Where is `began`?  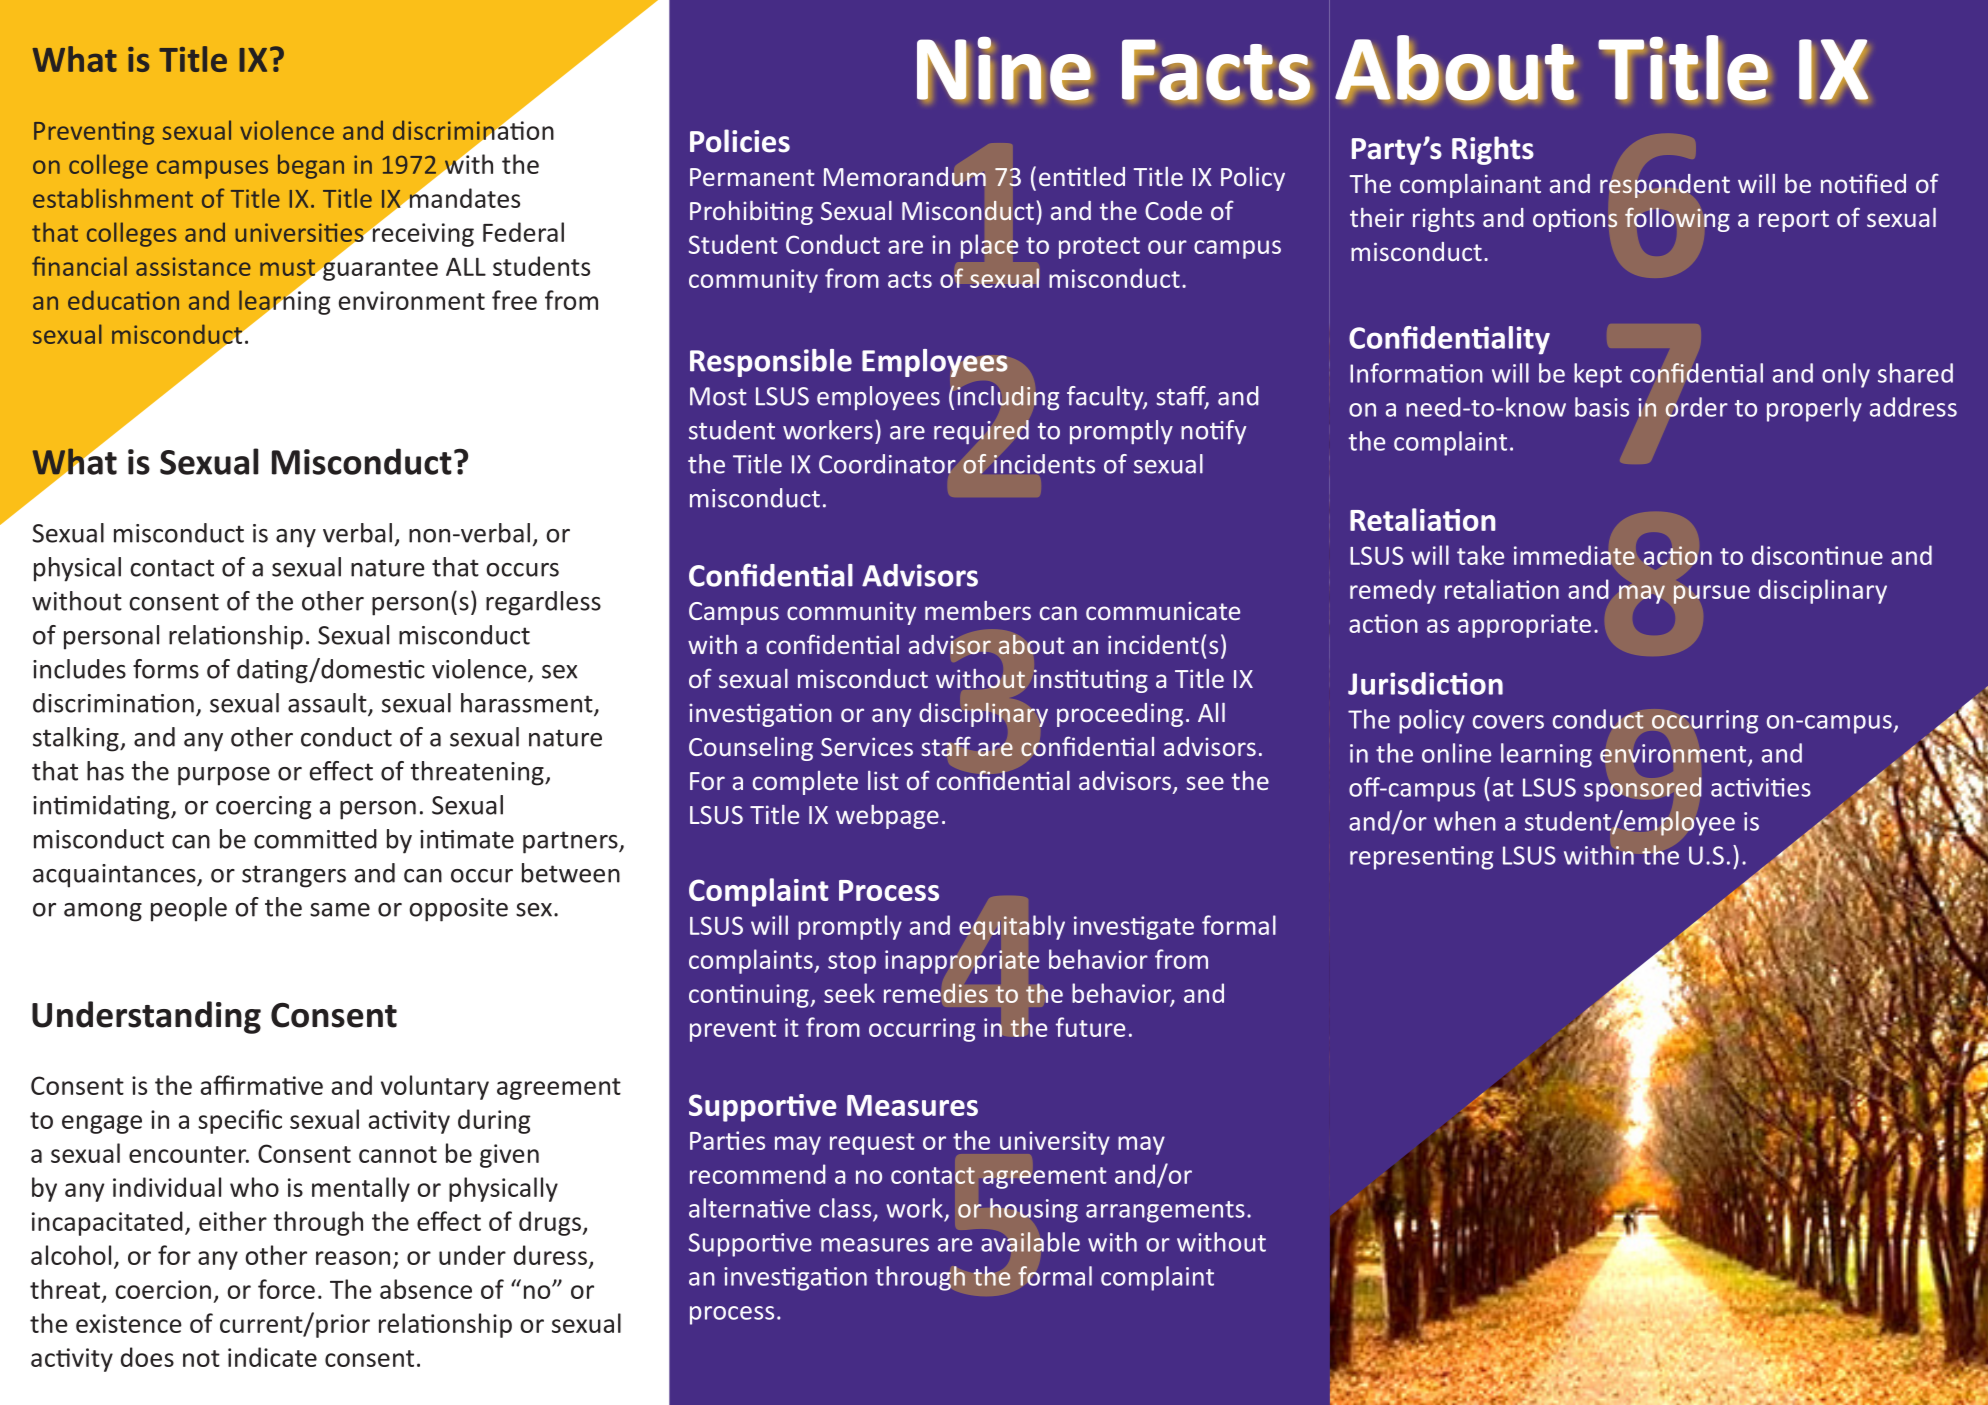 began is located at coordinates (311, 166).
